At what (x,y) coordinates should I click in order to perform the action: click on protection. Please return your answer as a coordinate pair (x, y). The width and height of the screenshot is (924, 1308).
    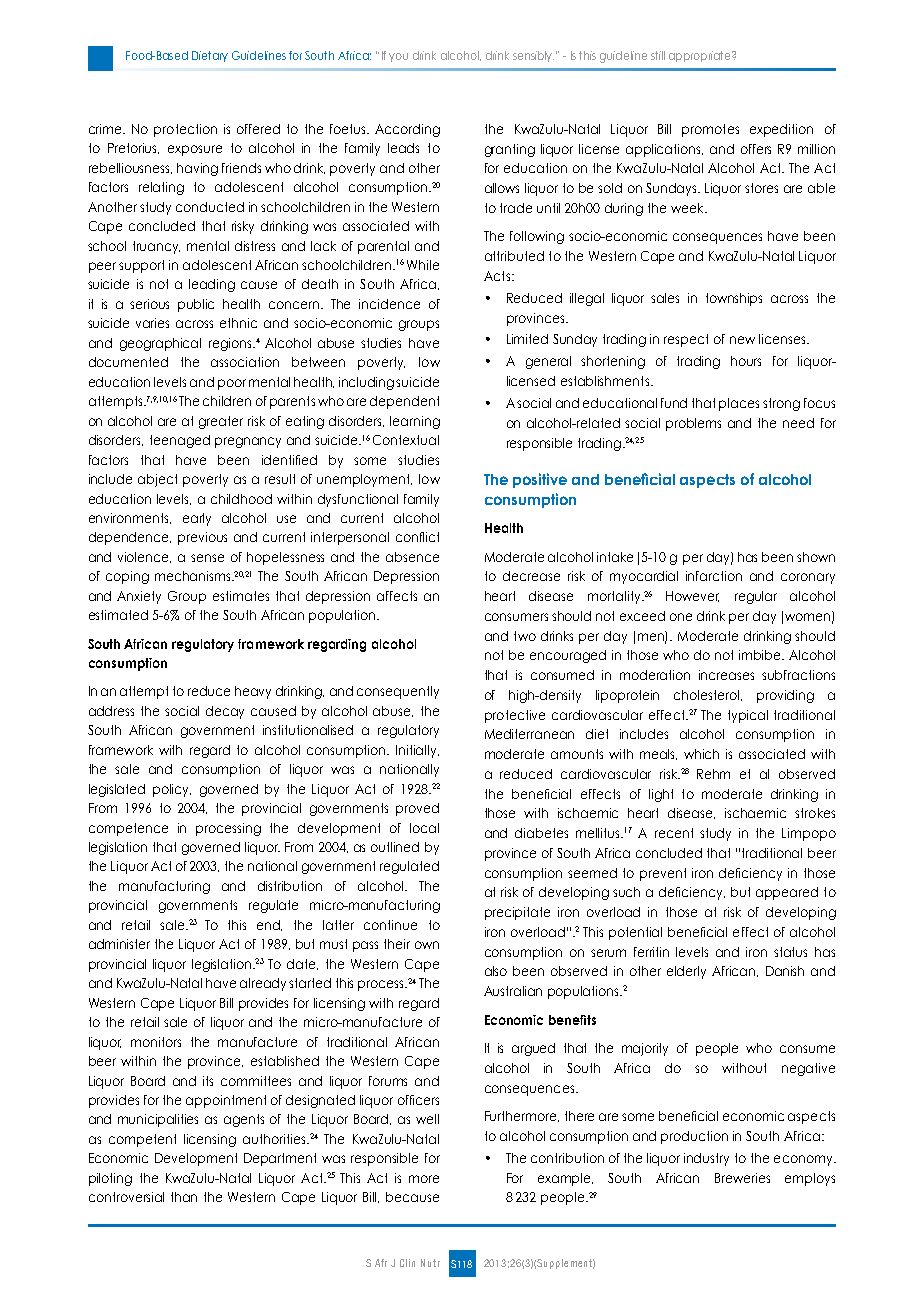
    Looking at the image, I should click on (185, 130).
